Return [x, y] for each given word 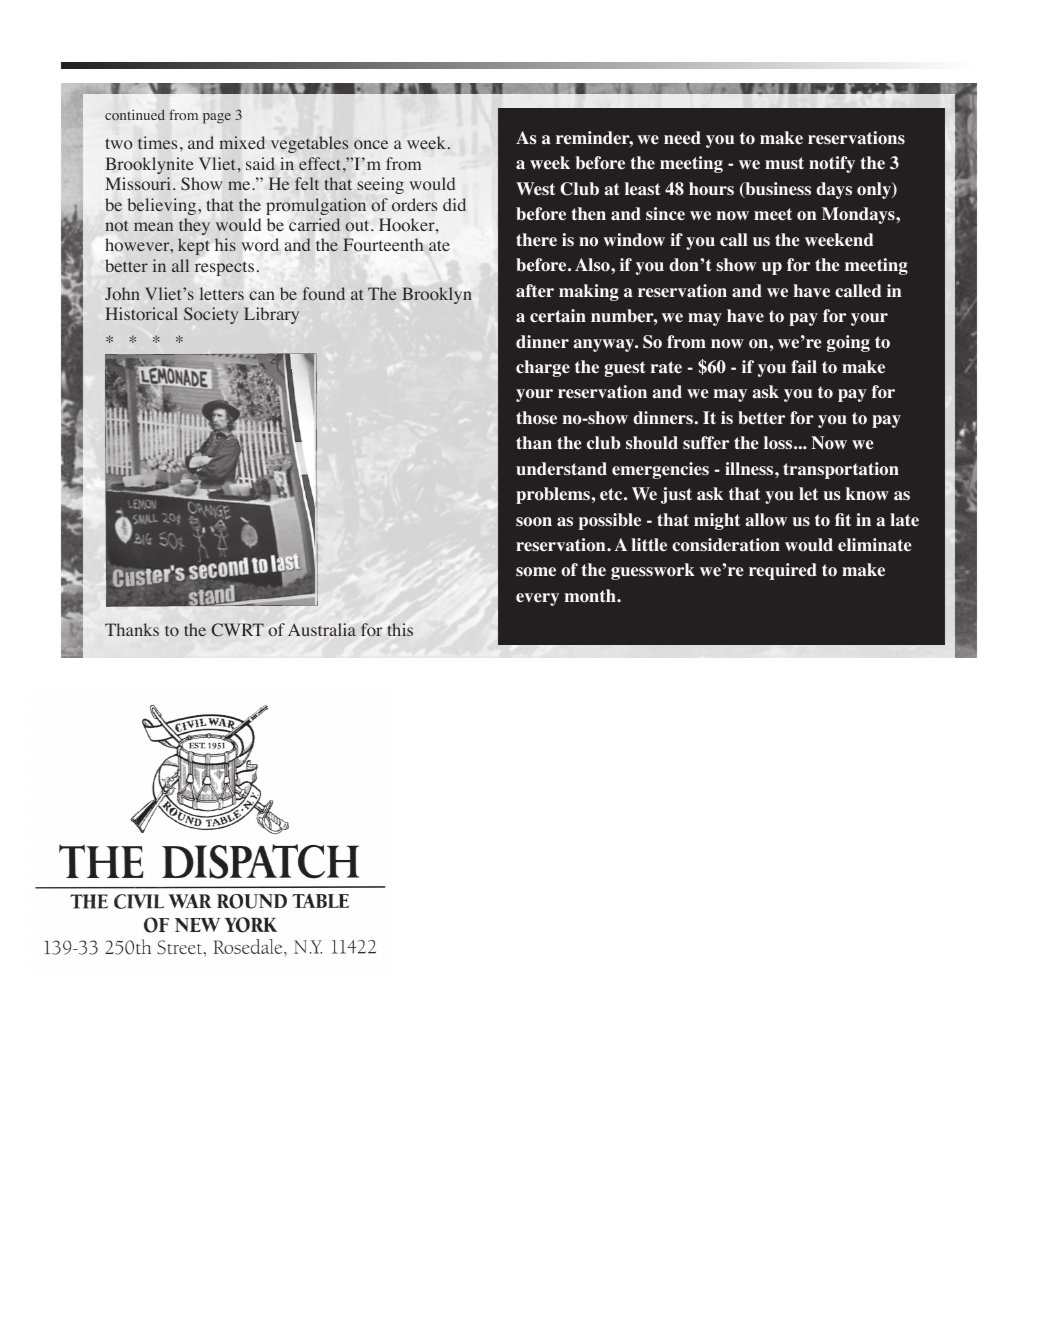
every [537, 599]
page [217, 118]
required [783, 571]
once [371, 145]
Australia [322, 629]
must [784, 163]
